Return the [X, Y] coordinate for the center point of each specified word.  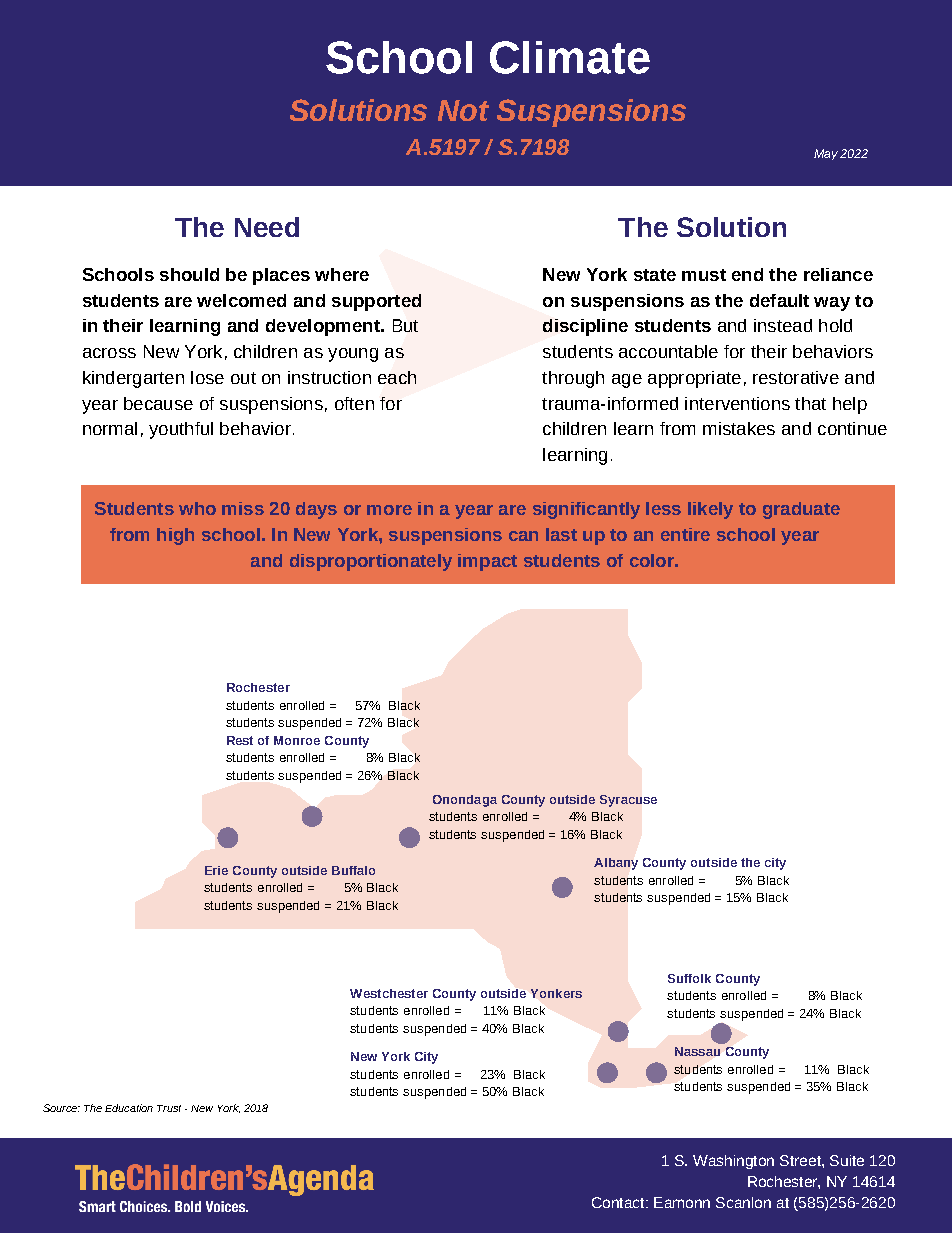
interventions [737, 403]
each [397, 377]
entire [685, 534]
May [826, 154]
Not [463, 110]
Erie [216, 870]
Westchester [389, 993]
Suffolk [689, 978]
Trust [169, 1108]
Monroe [297, 740]
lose [207, 377]
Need [267, 227]
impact [487, 562]
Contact [619, 1202]
